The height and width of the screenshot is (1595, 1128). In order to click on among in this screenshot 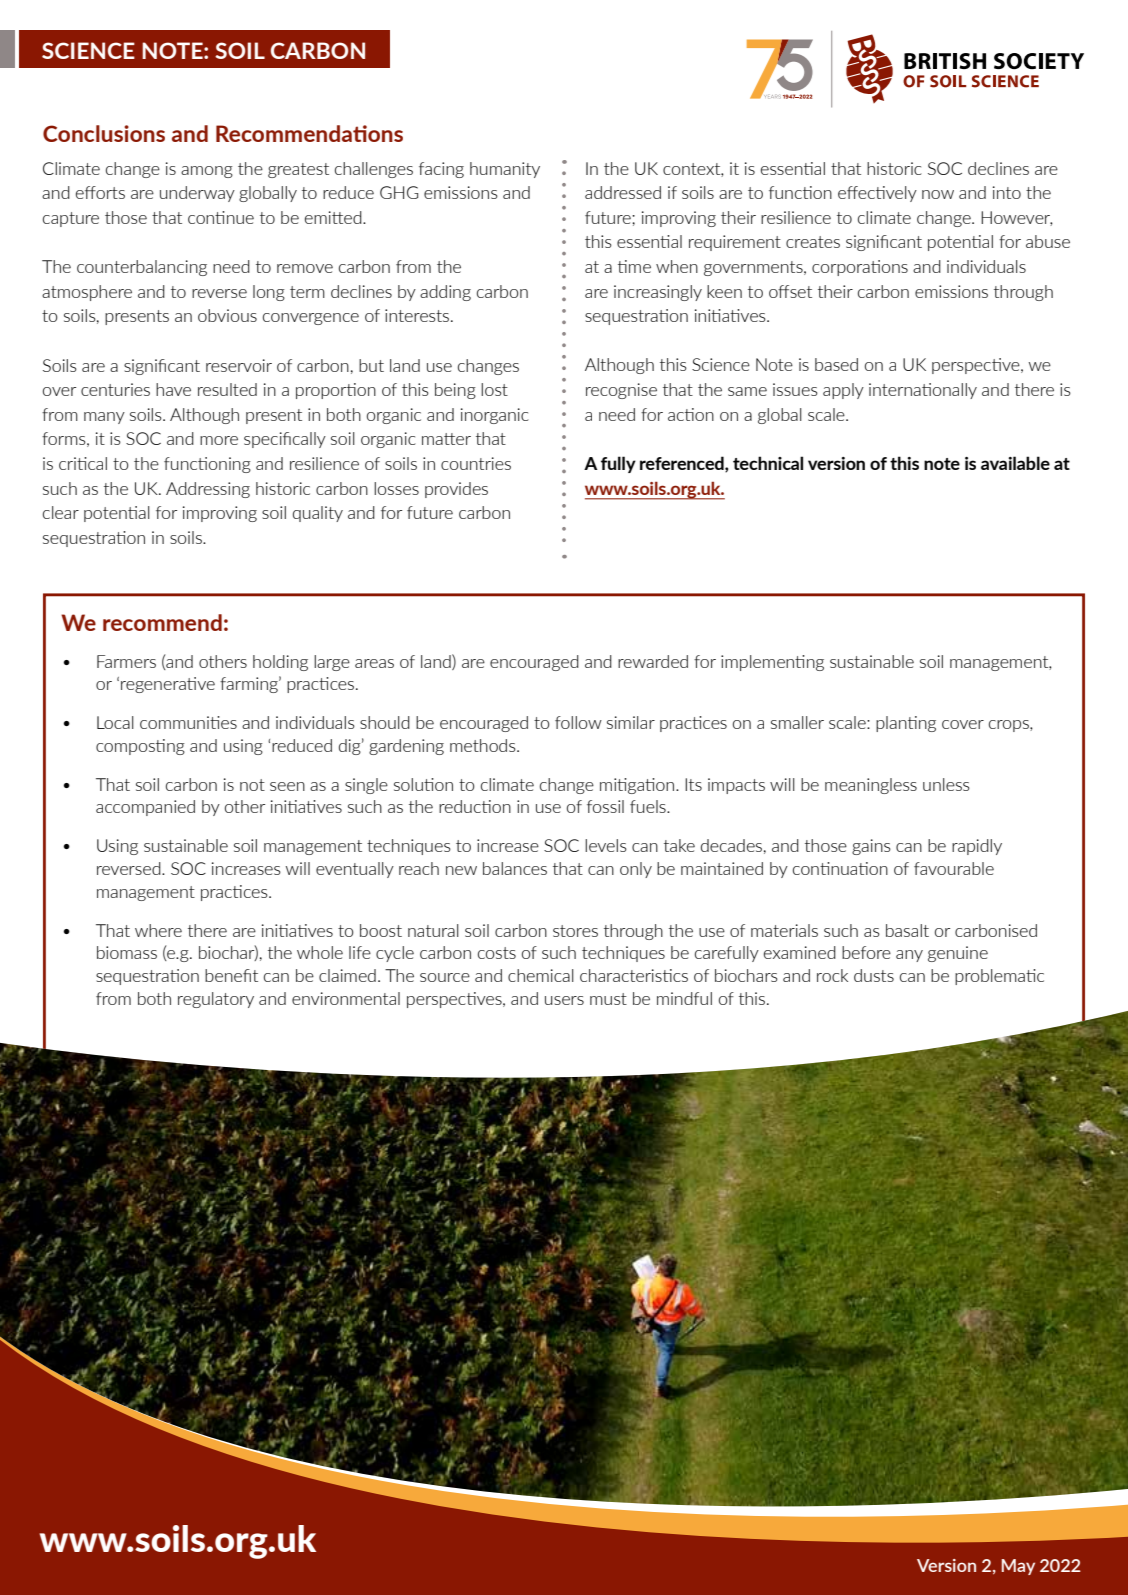, I will do `click(207, 172)`.
